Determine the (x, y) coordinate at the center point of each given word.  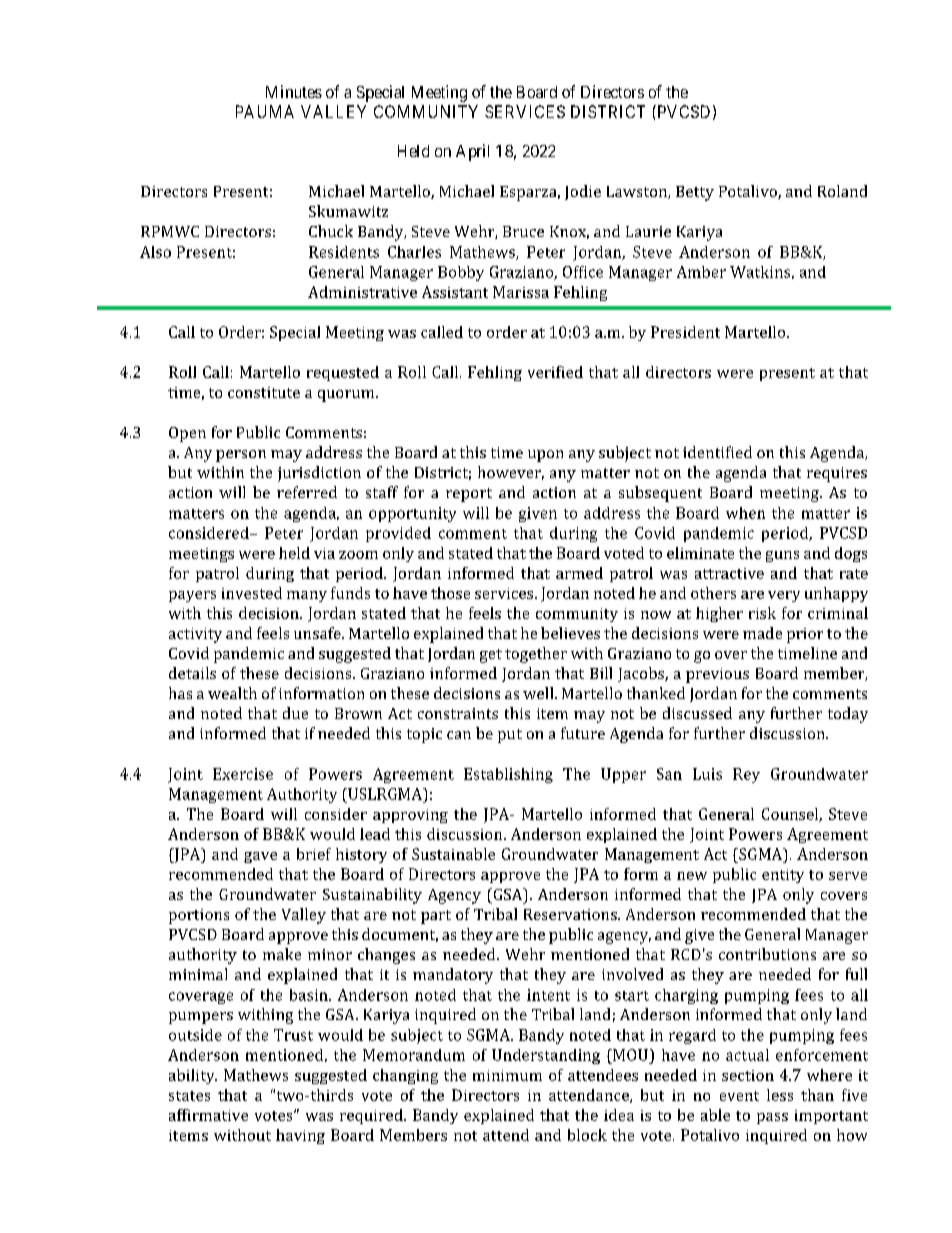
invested (252, 593)
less (780, 1095)
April (472, 152)
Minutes (294, 91)
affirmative (208, 1115)
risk (762, 613)
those (450, 593)
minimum (507, 1075)
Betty (695, 193)
